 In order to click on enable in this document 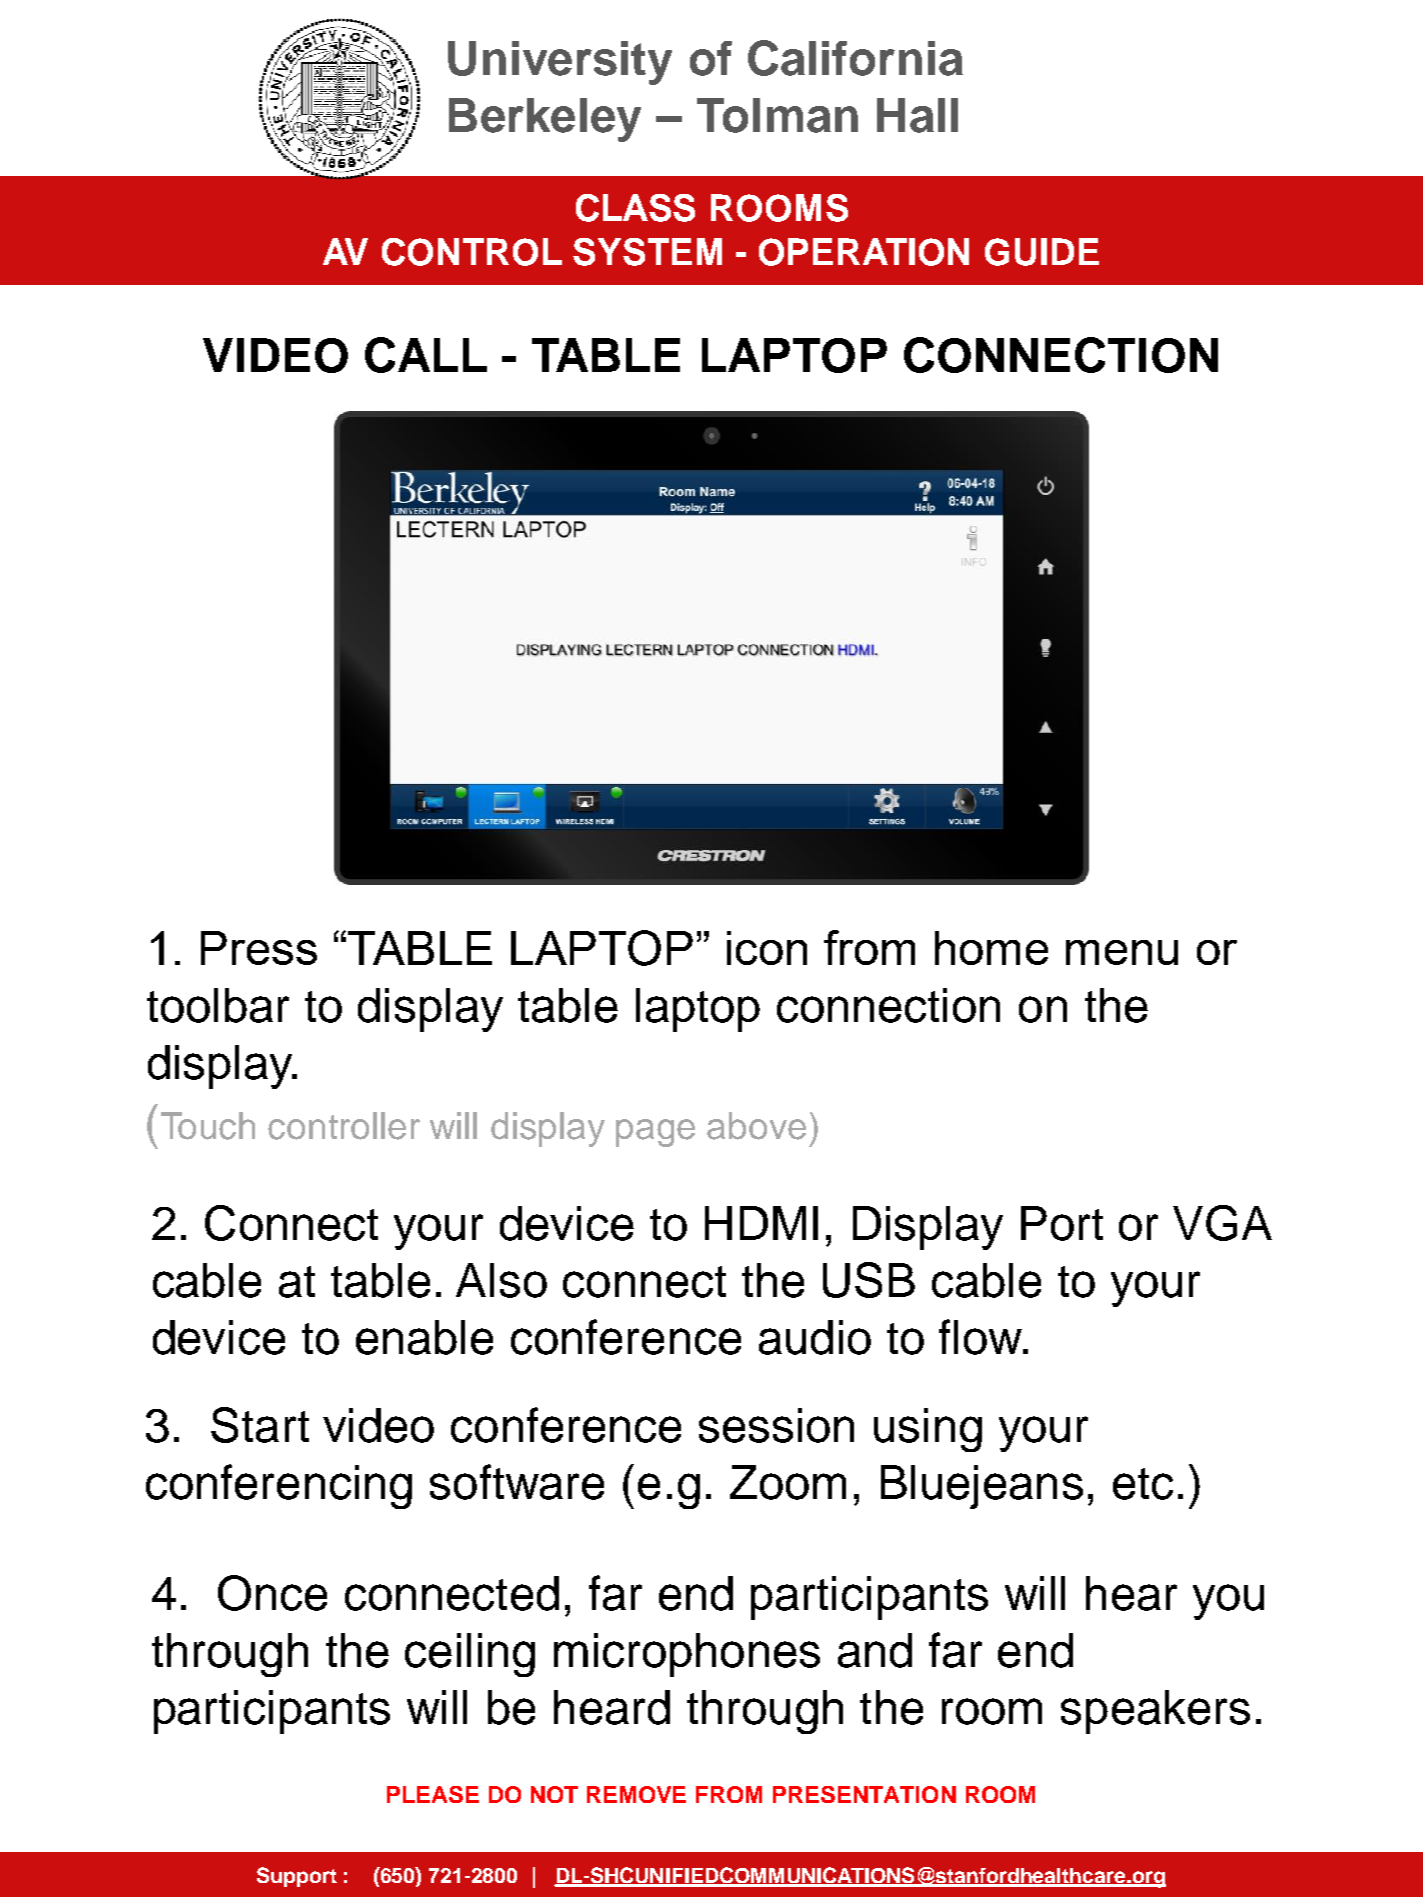, I will do `click(424, 1337)`.
